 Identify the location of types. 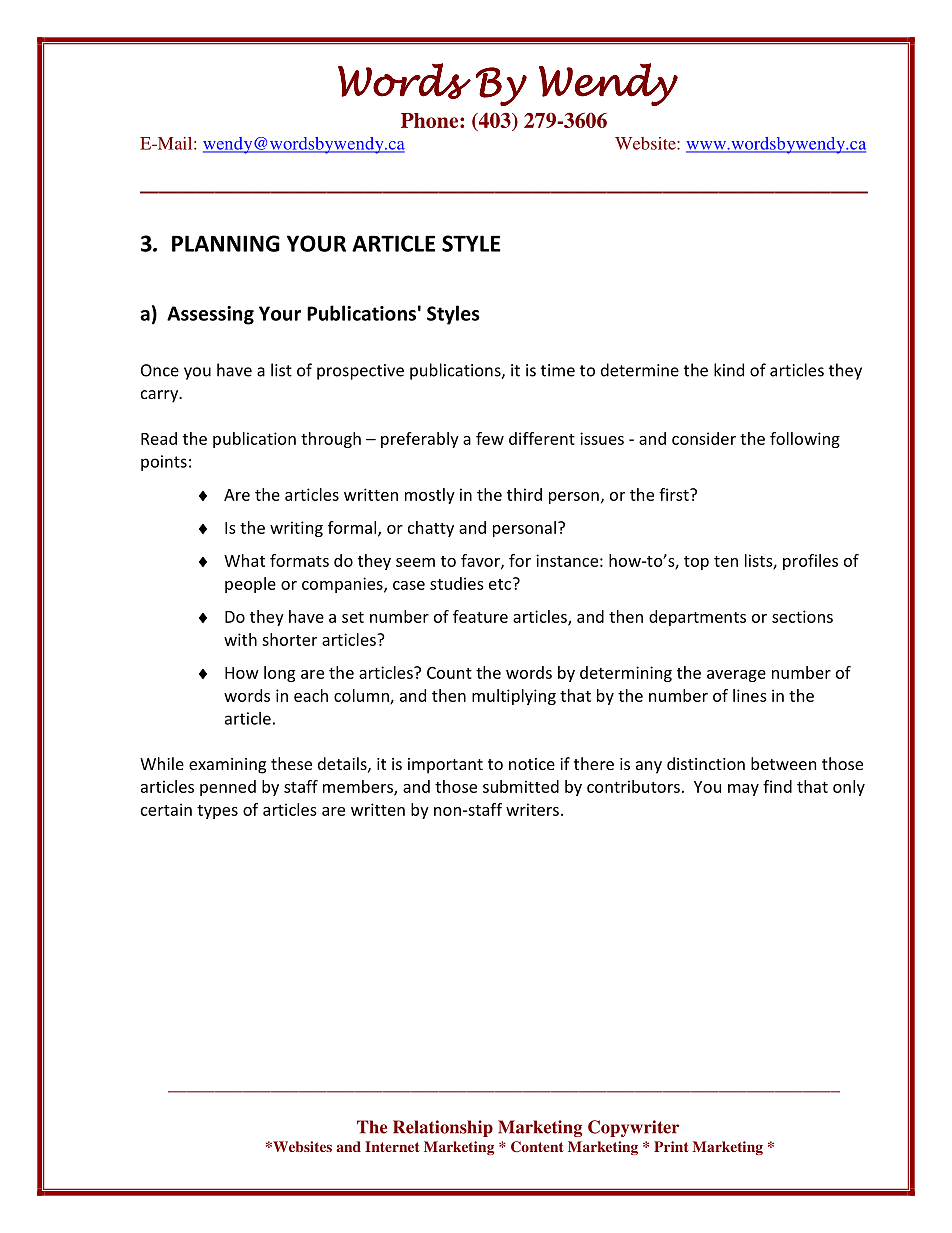
(217, 812).
